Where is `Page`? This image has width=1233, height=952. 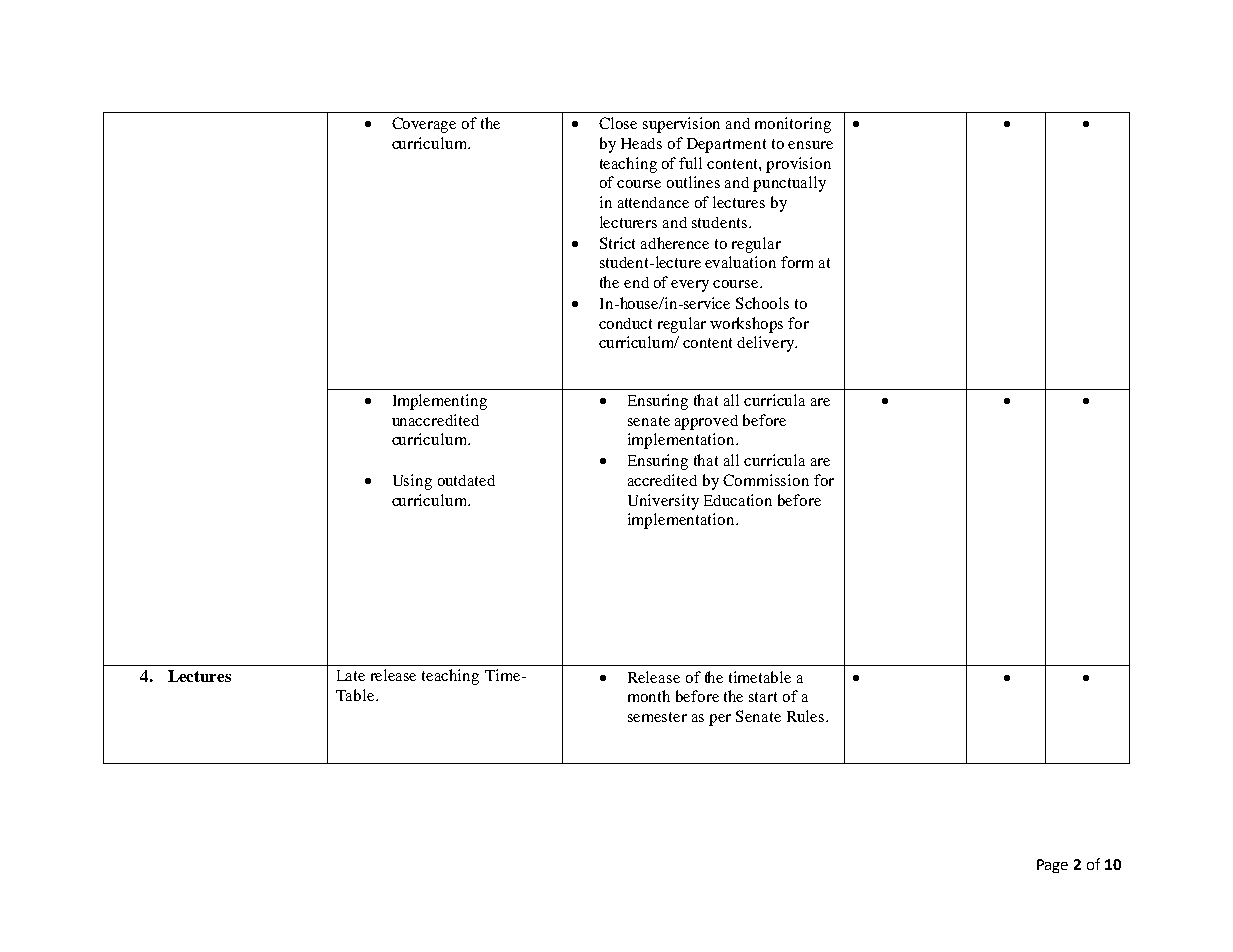
Page is located at coordinates (1052, 866).
